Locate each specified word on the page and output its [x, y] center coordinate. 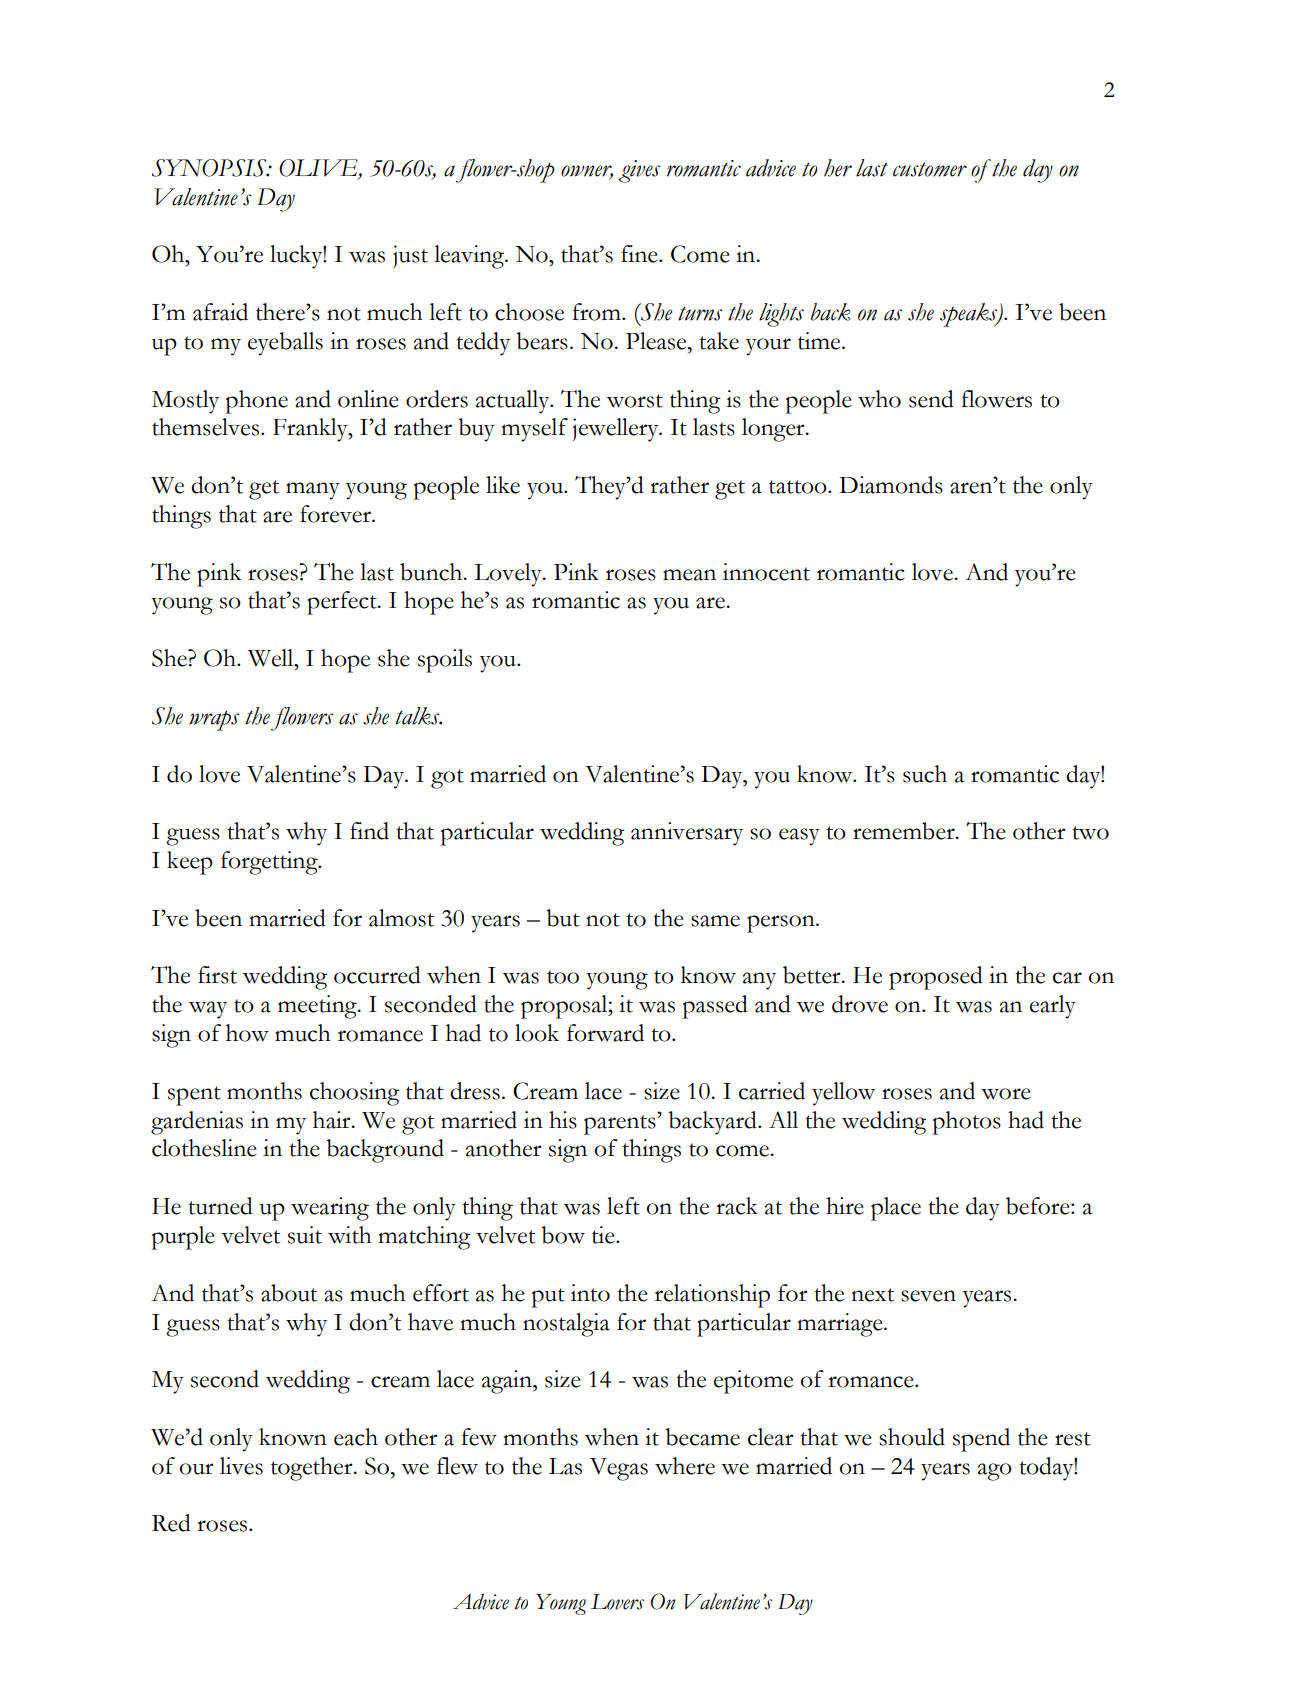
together [313, 1469]
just [410, 256]
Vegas [618, 1469]
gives [640, 171]
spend [981, 1440]
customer [930, 169]
